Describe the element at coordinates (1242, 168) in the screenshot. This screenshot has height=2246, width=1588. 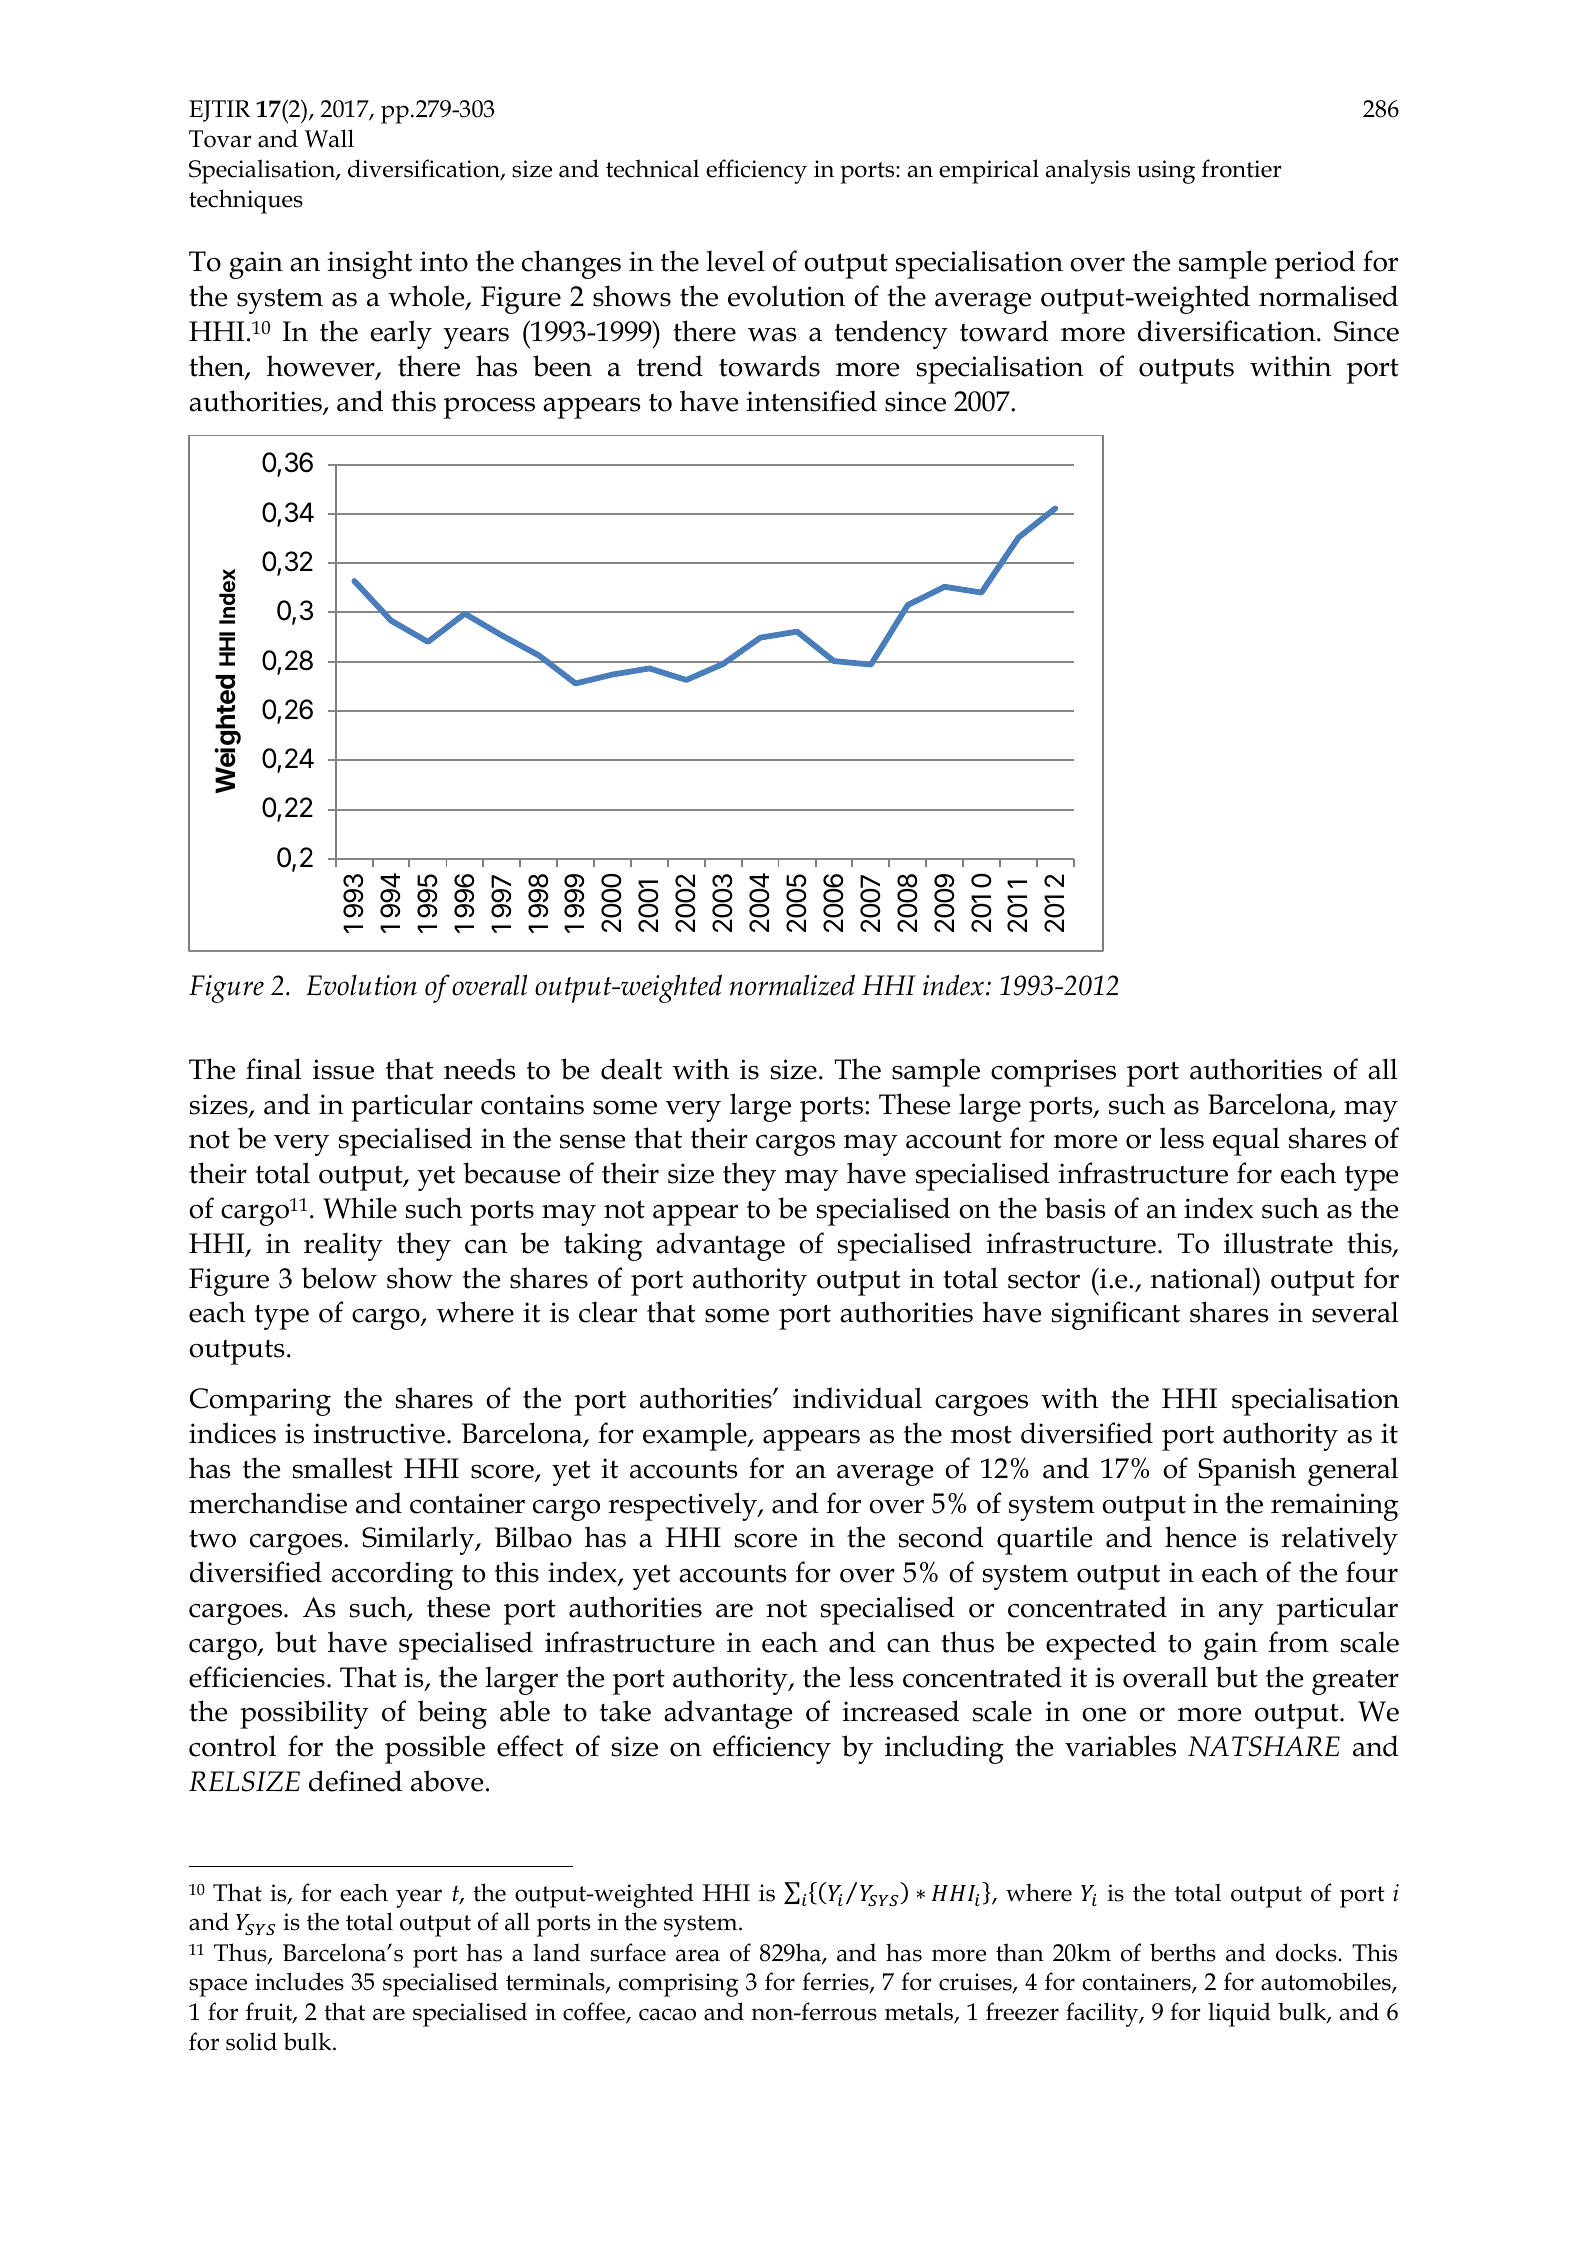
I see `frontier` at that location.
